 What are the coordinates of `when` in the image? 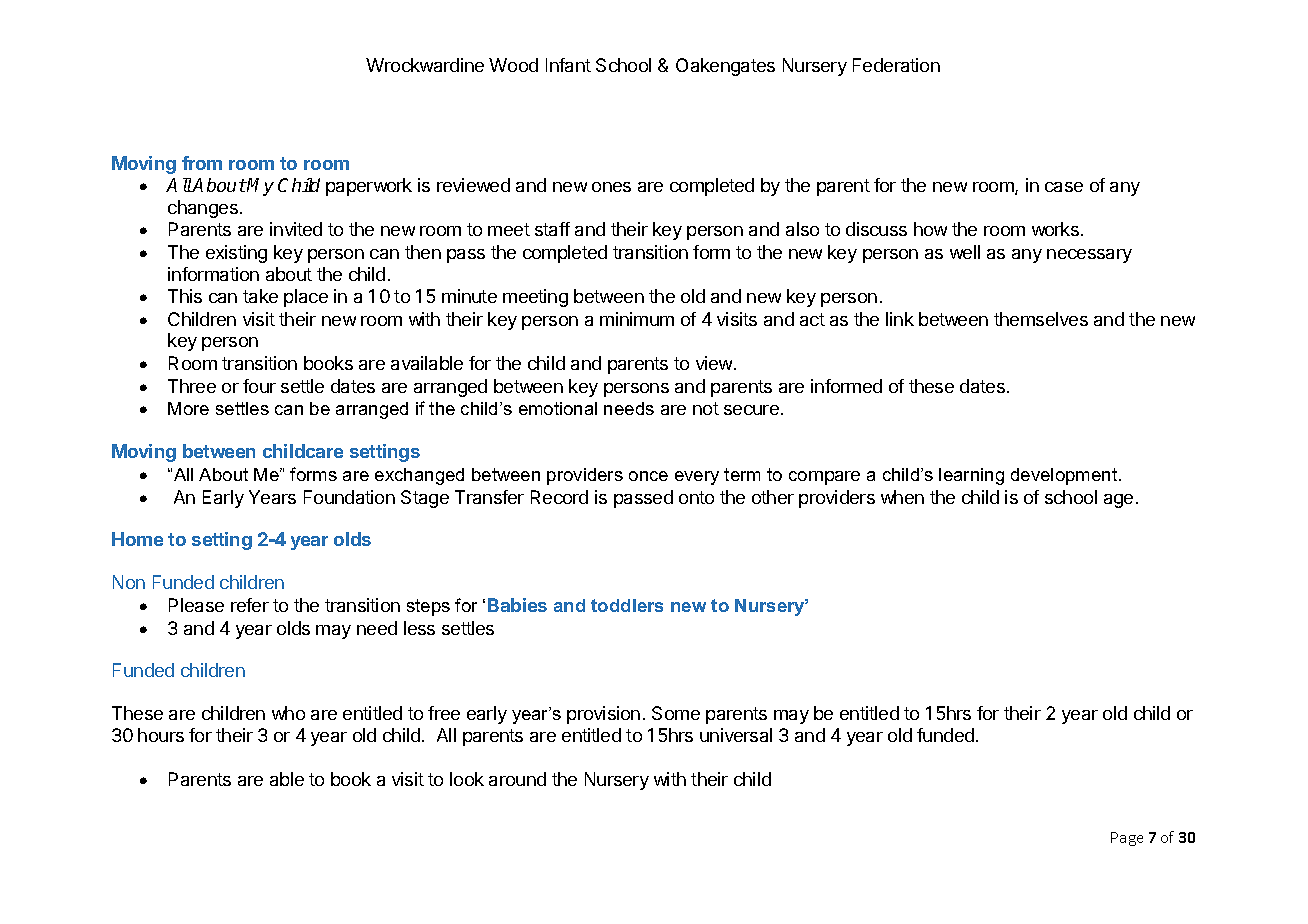 It's located at (902, 497).
